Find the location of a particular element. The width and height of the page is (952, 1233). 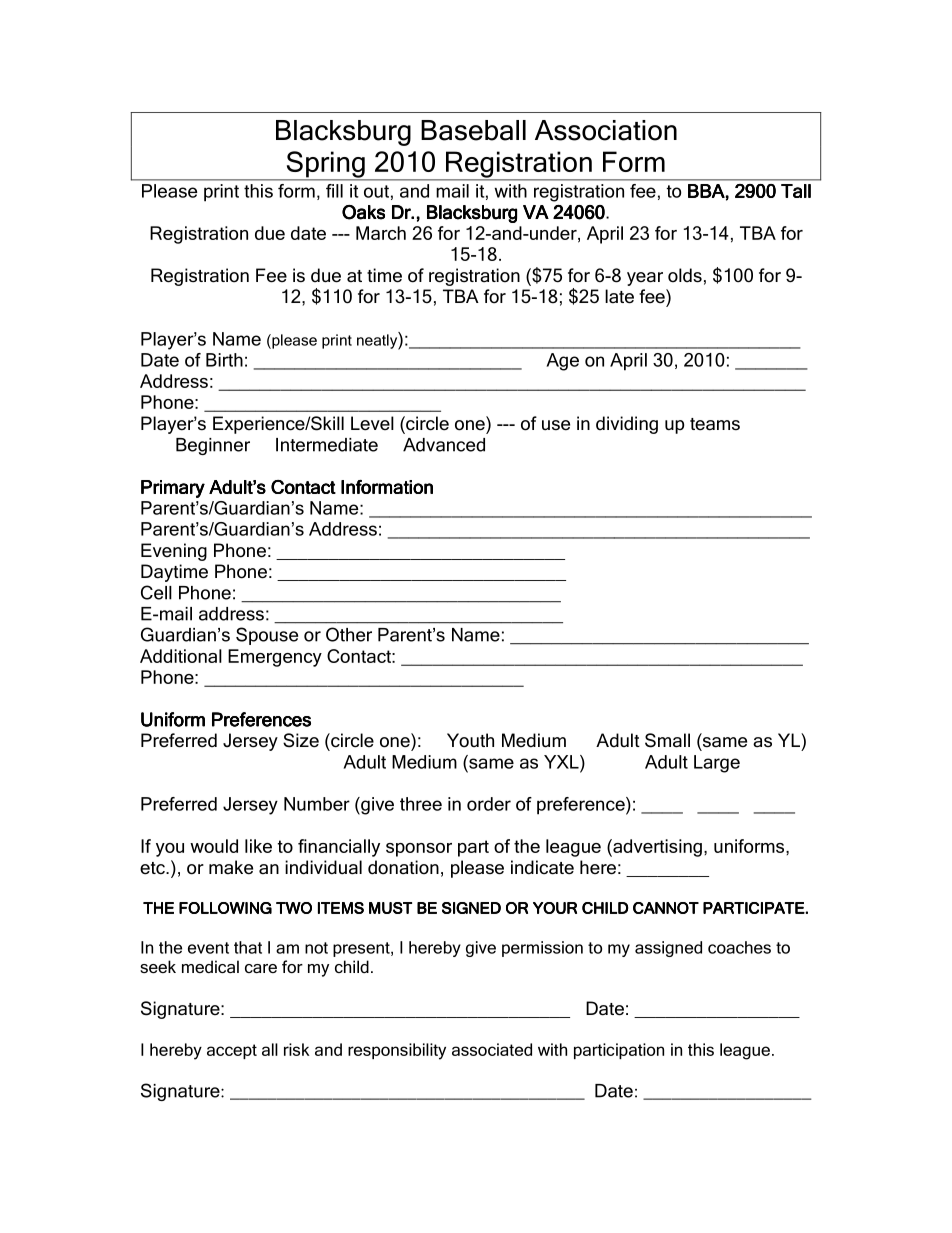

Birth is located at coordinates (224, 360).
